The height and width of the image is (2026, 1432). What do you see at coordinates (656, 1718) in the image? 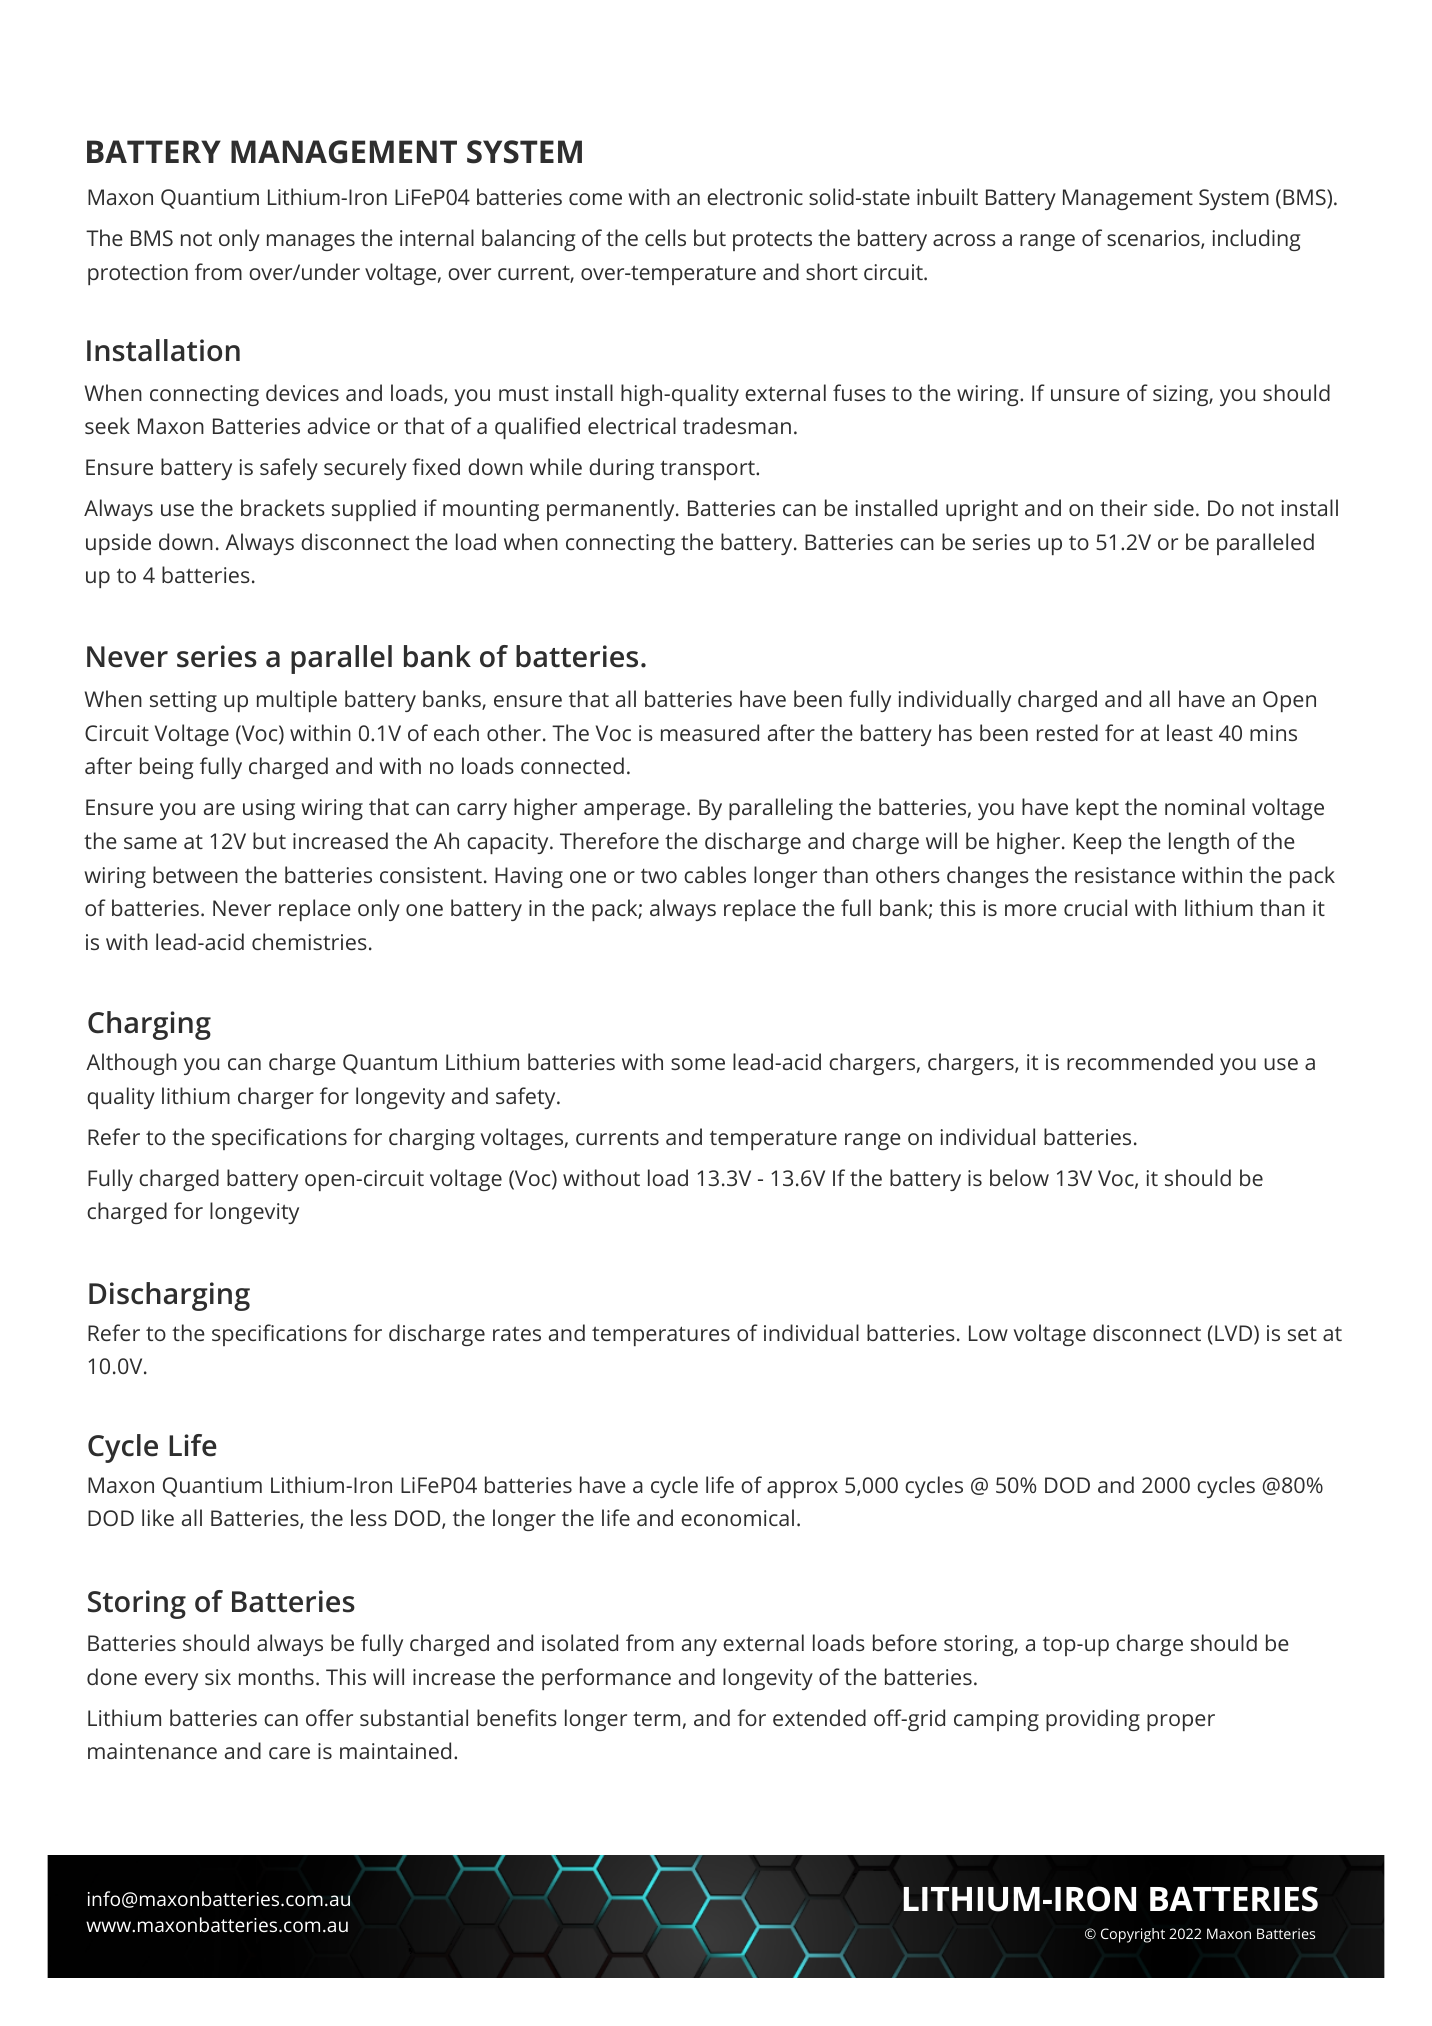
I see `term` at bounding box center [656, 1718].
